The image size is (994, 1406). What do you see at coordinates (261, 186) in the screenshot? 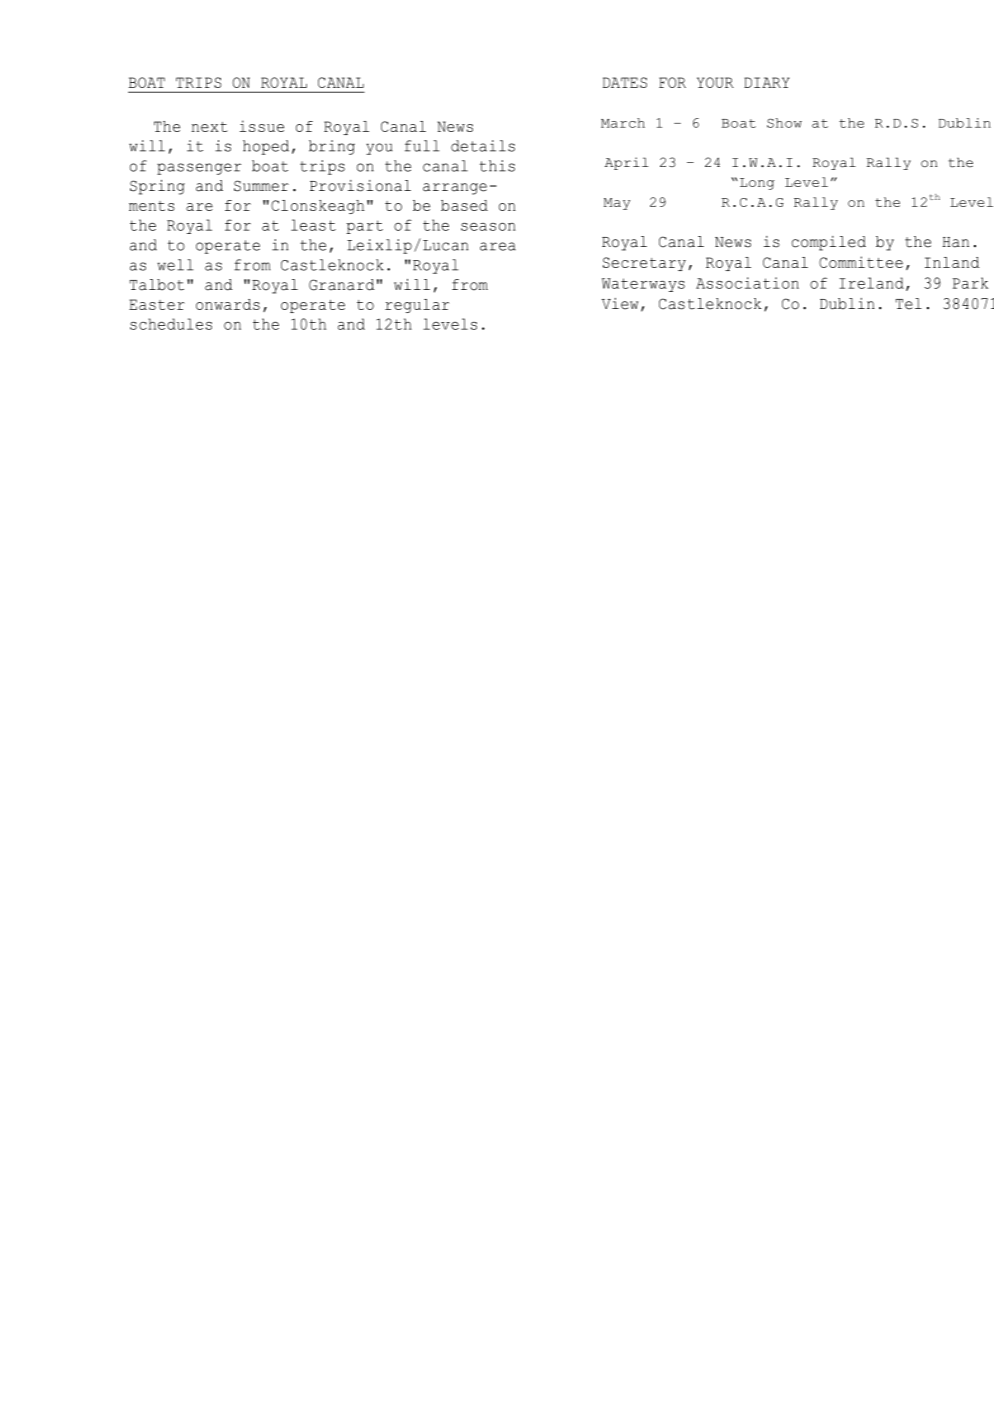
I see `Summer` at bounding box center [261, 186].
